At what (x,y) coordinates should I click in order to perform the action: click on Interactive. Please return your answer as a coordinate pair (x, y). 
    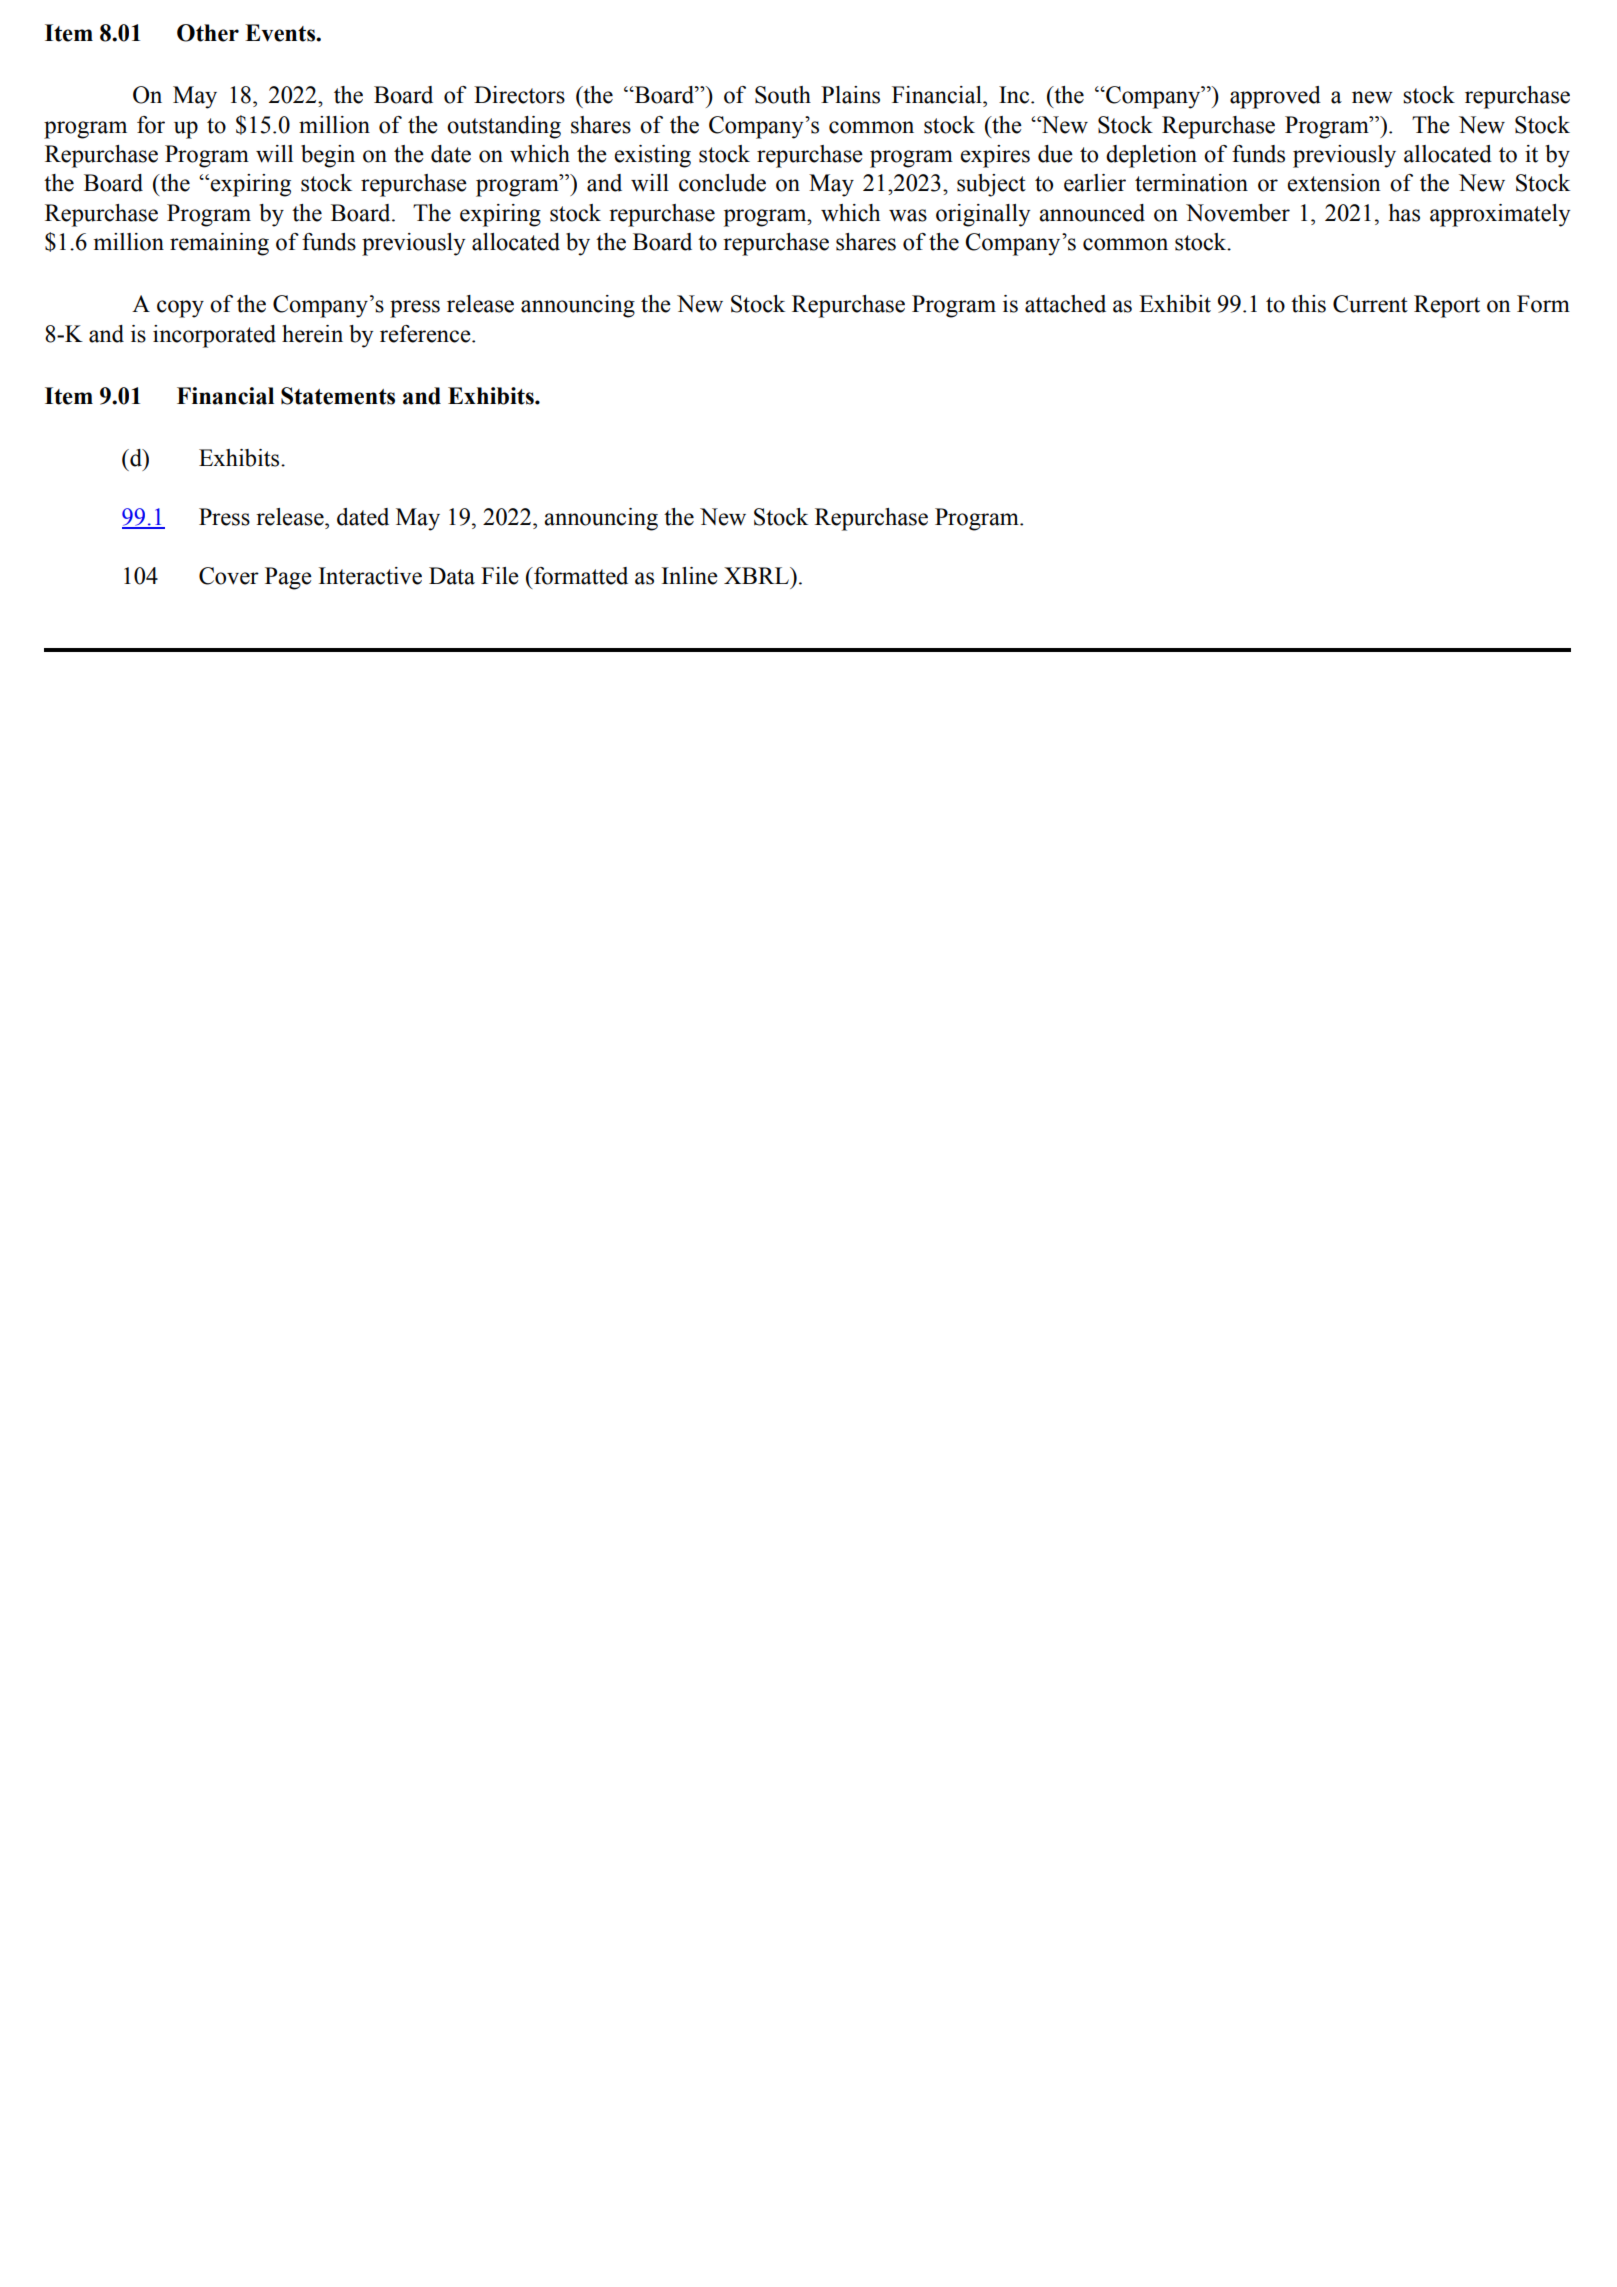
    Looking at the image, I should click on (370, 576).
